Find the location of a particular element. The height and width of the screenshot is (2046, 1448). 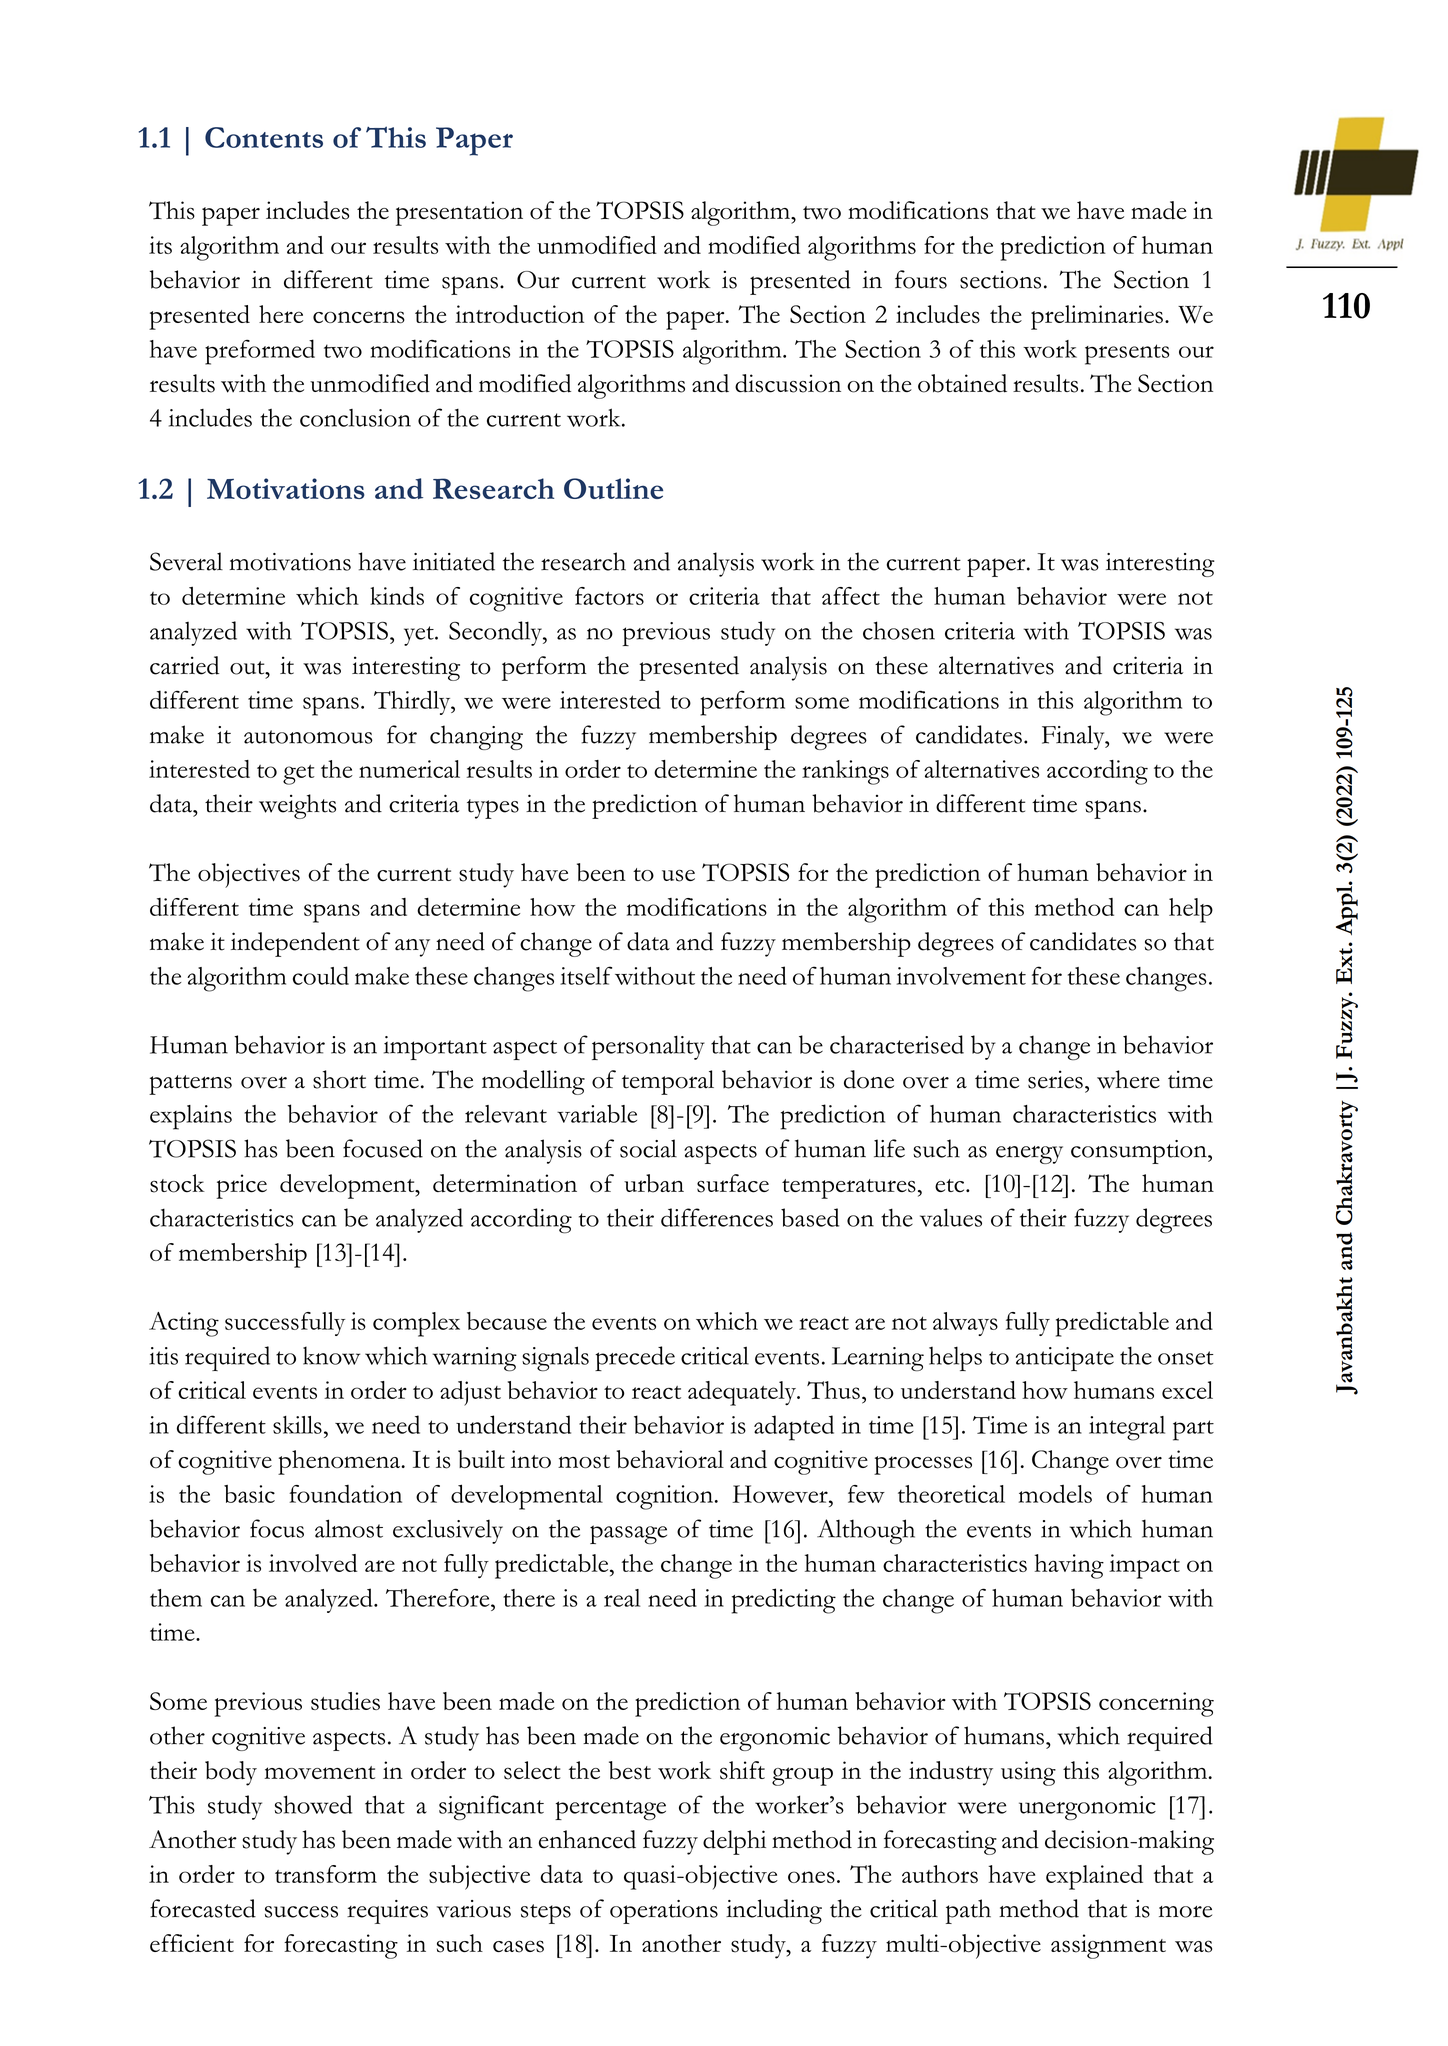

preliminaries is located at coordinates (1097, 317).
